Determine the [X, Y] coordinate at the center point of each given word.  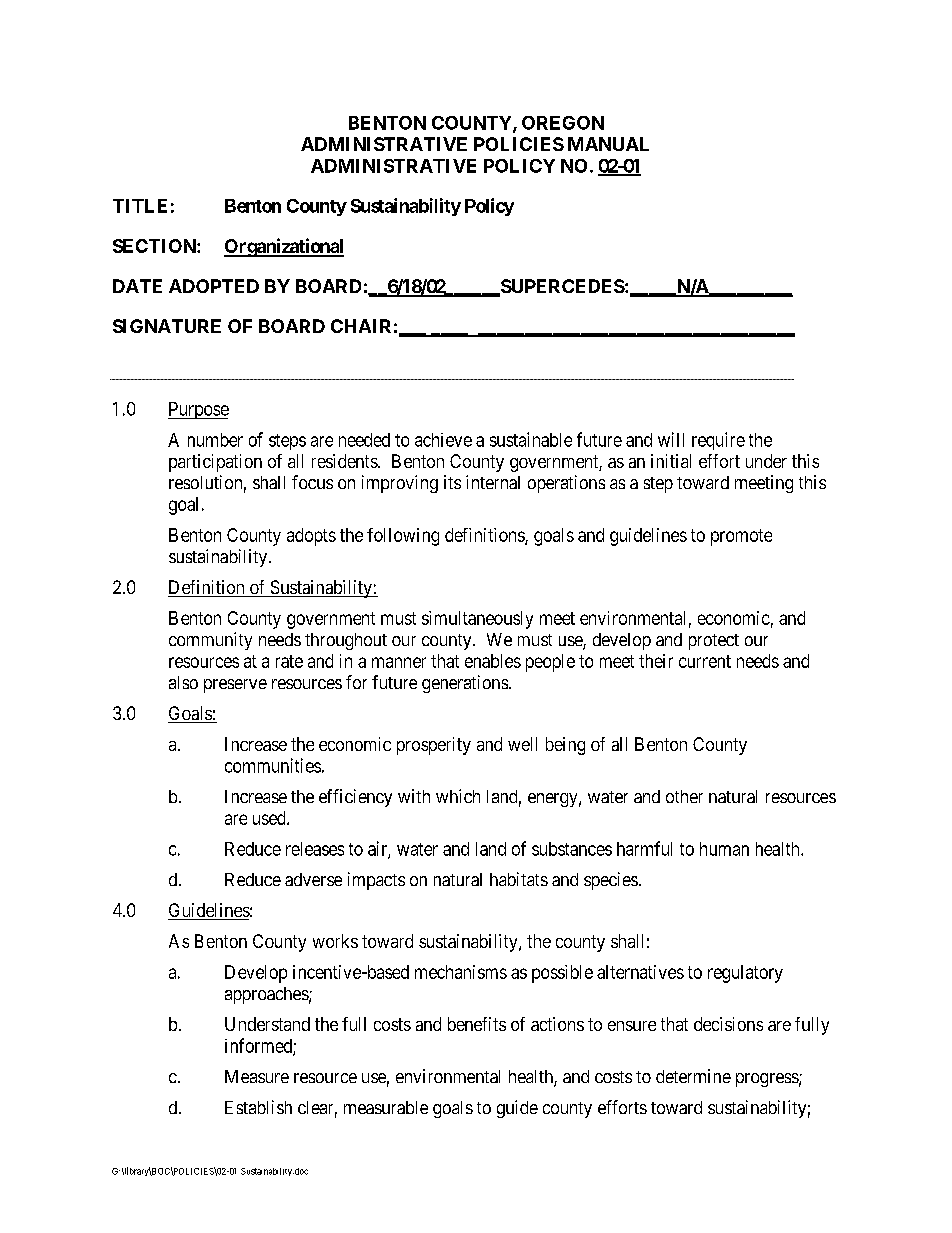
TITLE [140, 206]
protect [714, 642]
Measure [257, 1076]
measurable [386, 1107]
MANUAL [608, 144]
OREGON [563, 123]
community [210, 641]
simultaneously [477, 620]
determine [693, 1076]
